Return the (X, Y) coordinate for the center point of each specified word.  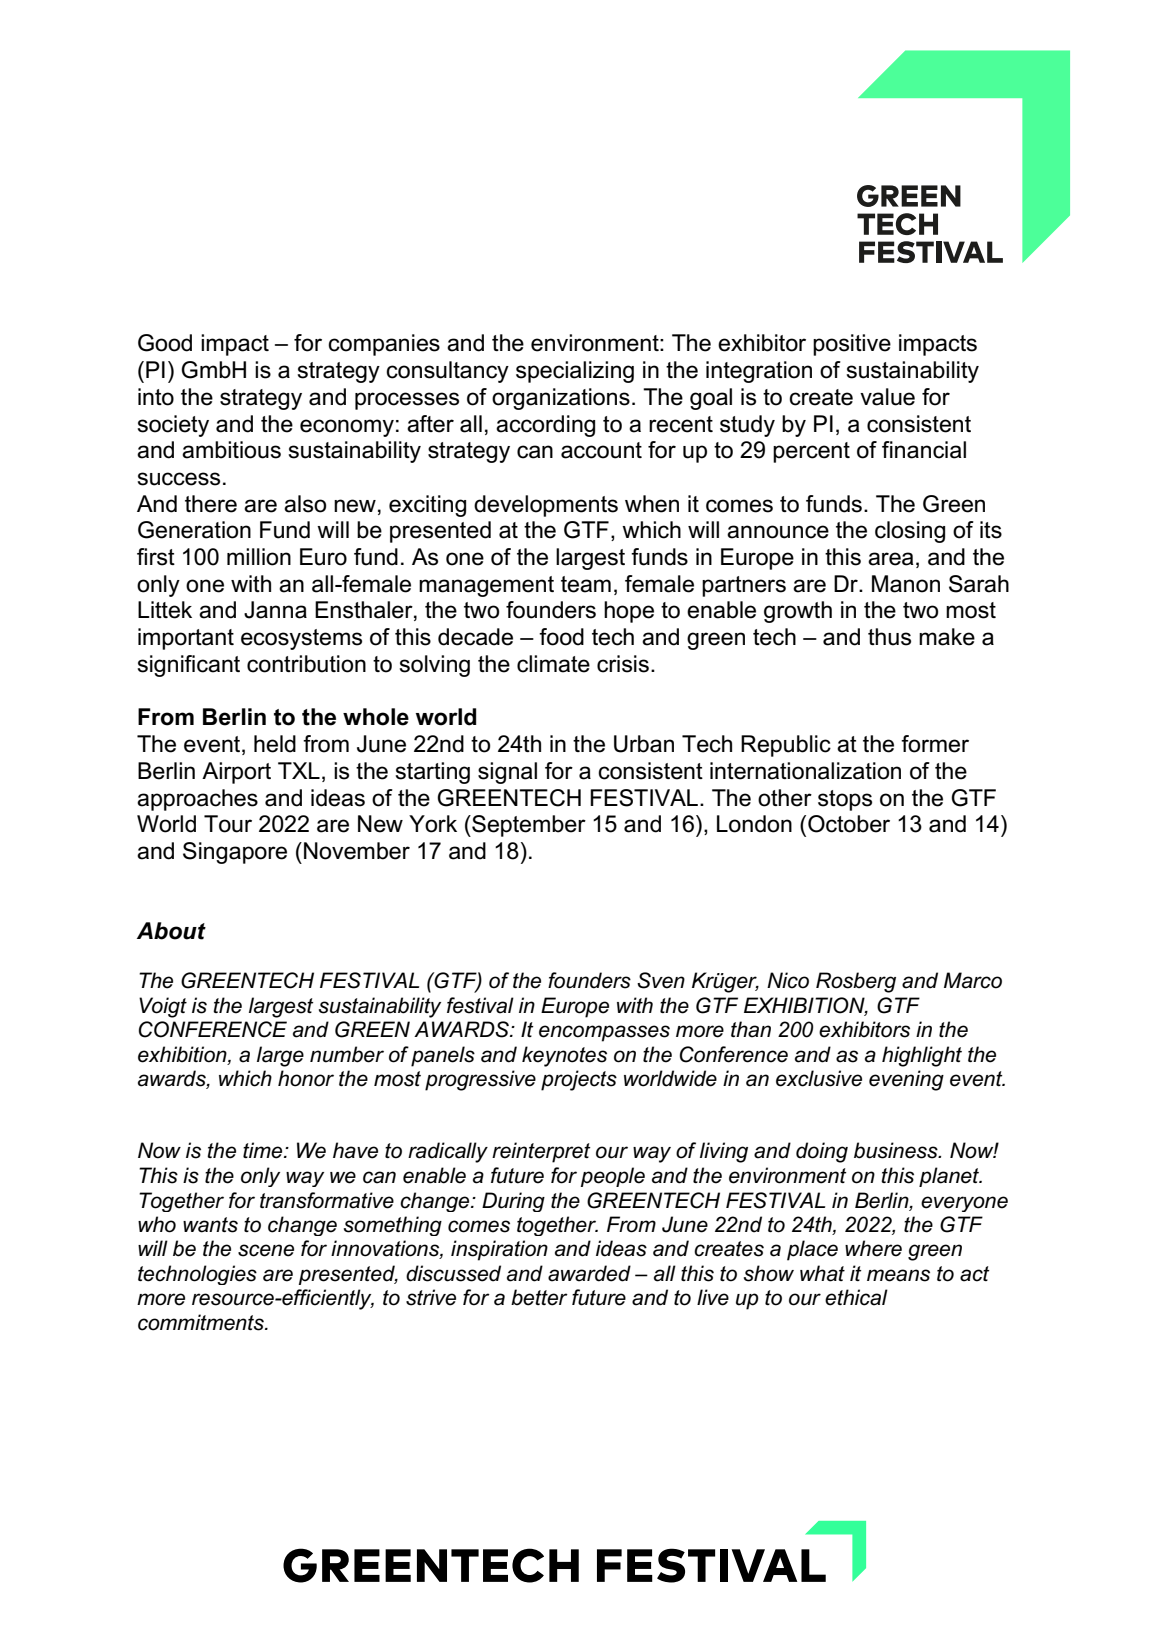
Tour (228, 824)
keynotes (564, 1056)
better (539, 1297)
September (528, 826)
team (586, 584)
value (887, 397)
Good (165, 343)
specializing (575, 372)
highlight (922, 1056)
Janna (275, 610)
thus (889, 637)
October (849, 824)
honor (306, 1078)
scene (266, 1250)
